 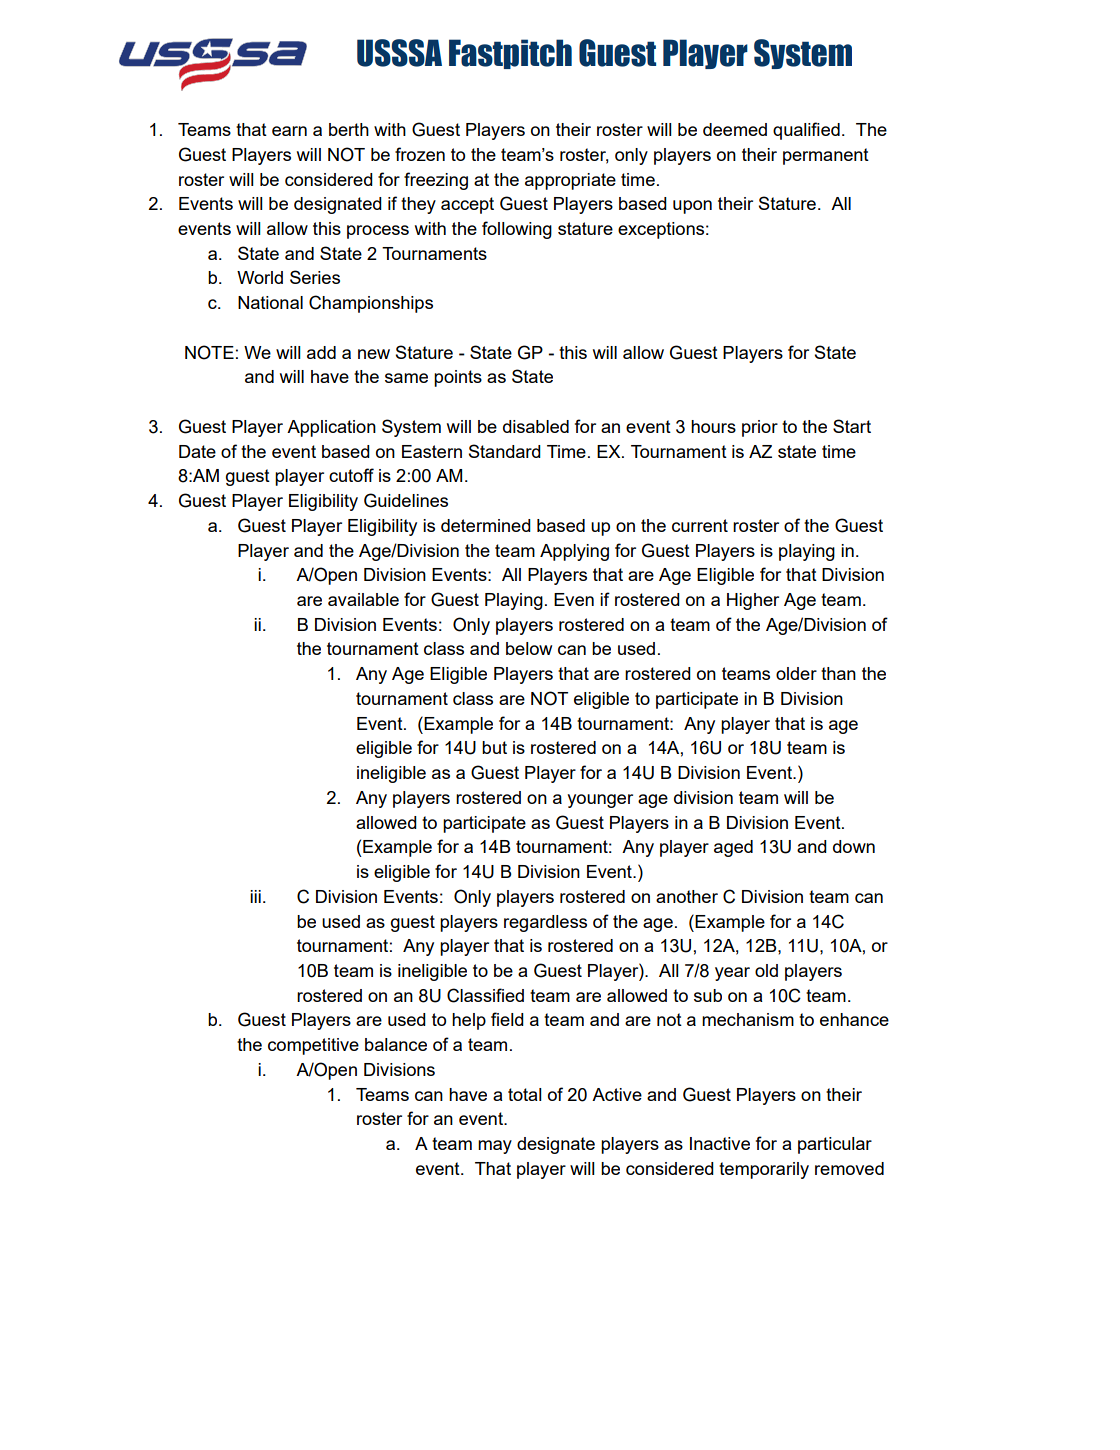 I want to click on aged, so click(x=733, y=848).
